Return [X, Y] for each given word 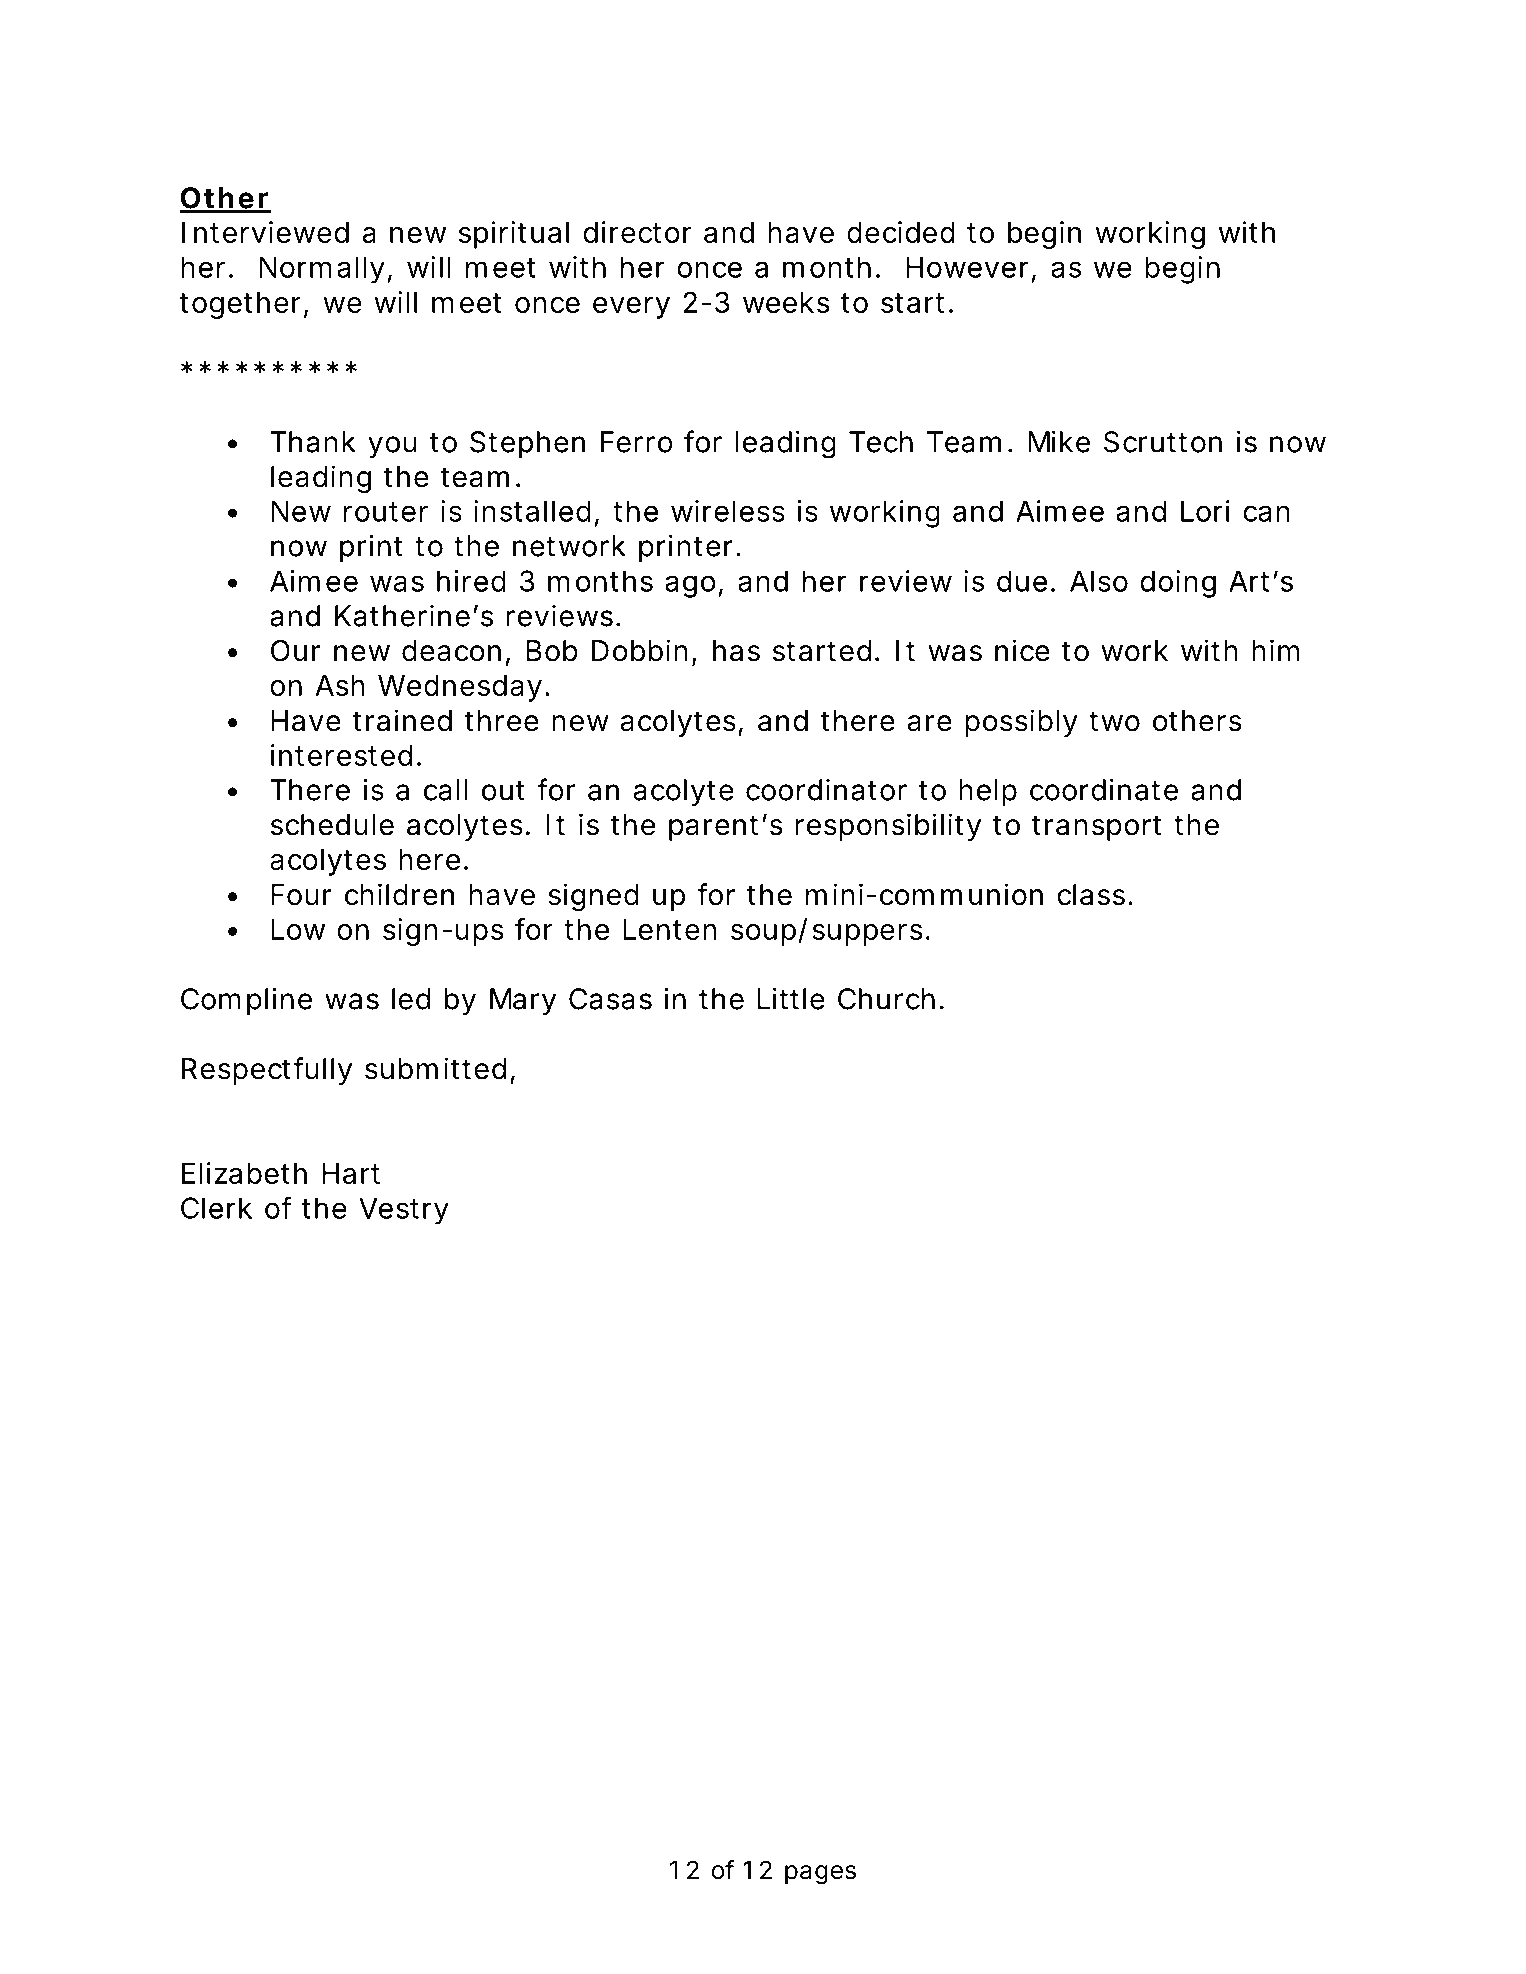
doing [1178, 584]
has [736, 651]
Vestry [404, 1211]
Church [886, 999]
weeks [786, 302]
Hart [351, 1173]
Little [791, 998]
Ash [340, 685]
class [1091, 895]
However [967, 267]
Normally [322, 270]
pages [820, 1875]
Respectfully [267, 1071]
